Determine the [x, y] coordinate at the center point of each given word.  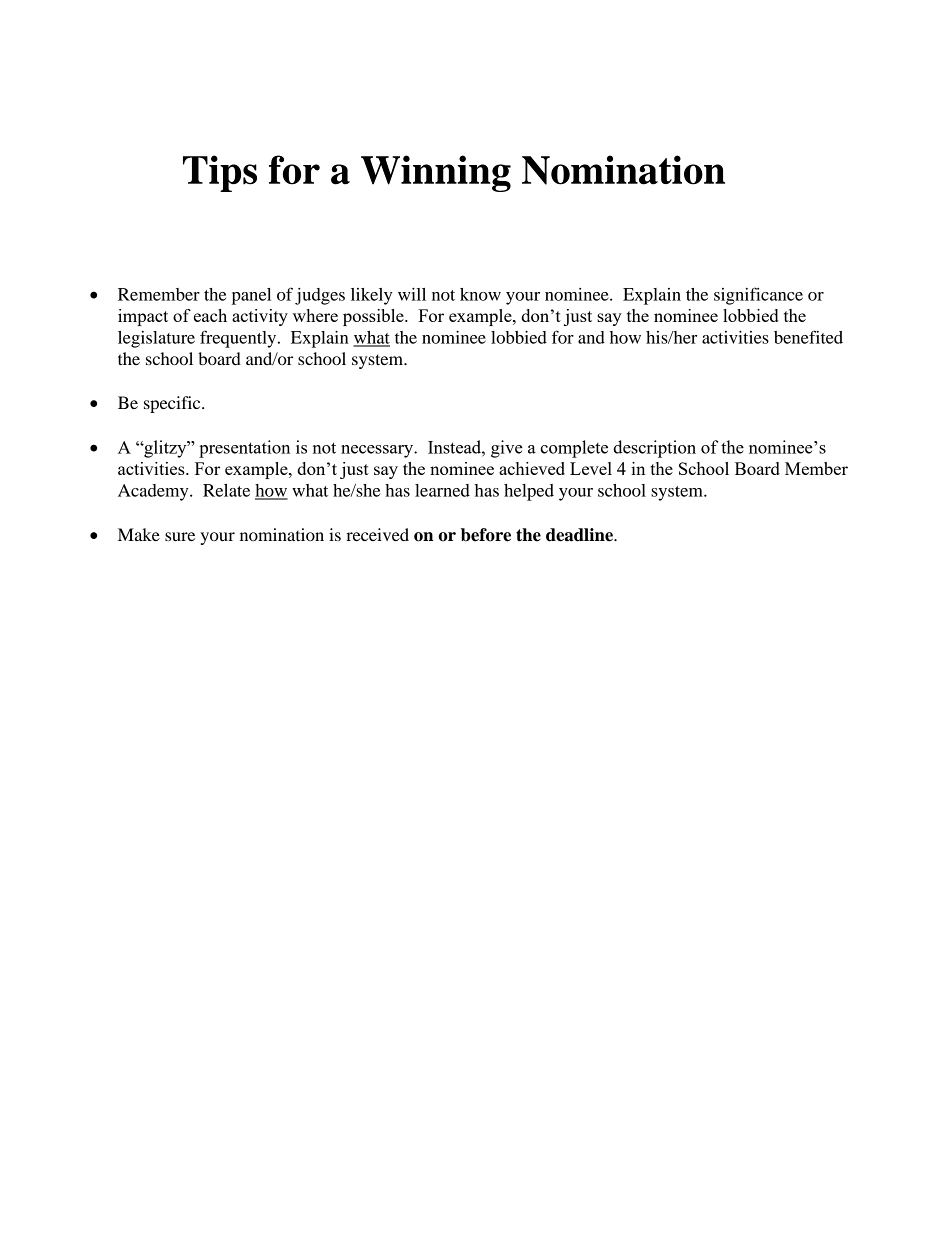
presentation [244, 449]
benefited [808, 337]
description [654, 449]
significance [758, 296]
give [507, 449]
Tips [220, 173]
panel [251, 296]
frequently [239, 339]
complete [574, 449]
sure [180, 536]
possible [374, 317]
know [480, 294]
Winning [436, 173]
